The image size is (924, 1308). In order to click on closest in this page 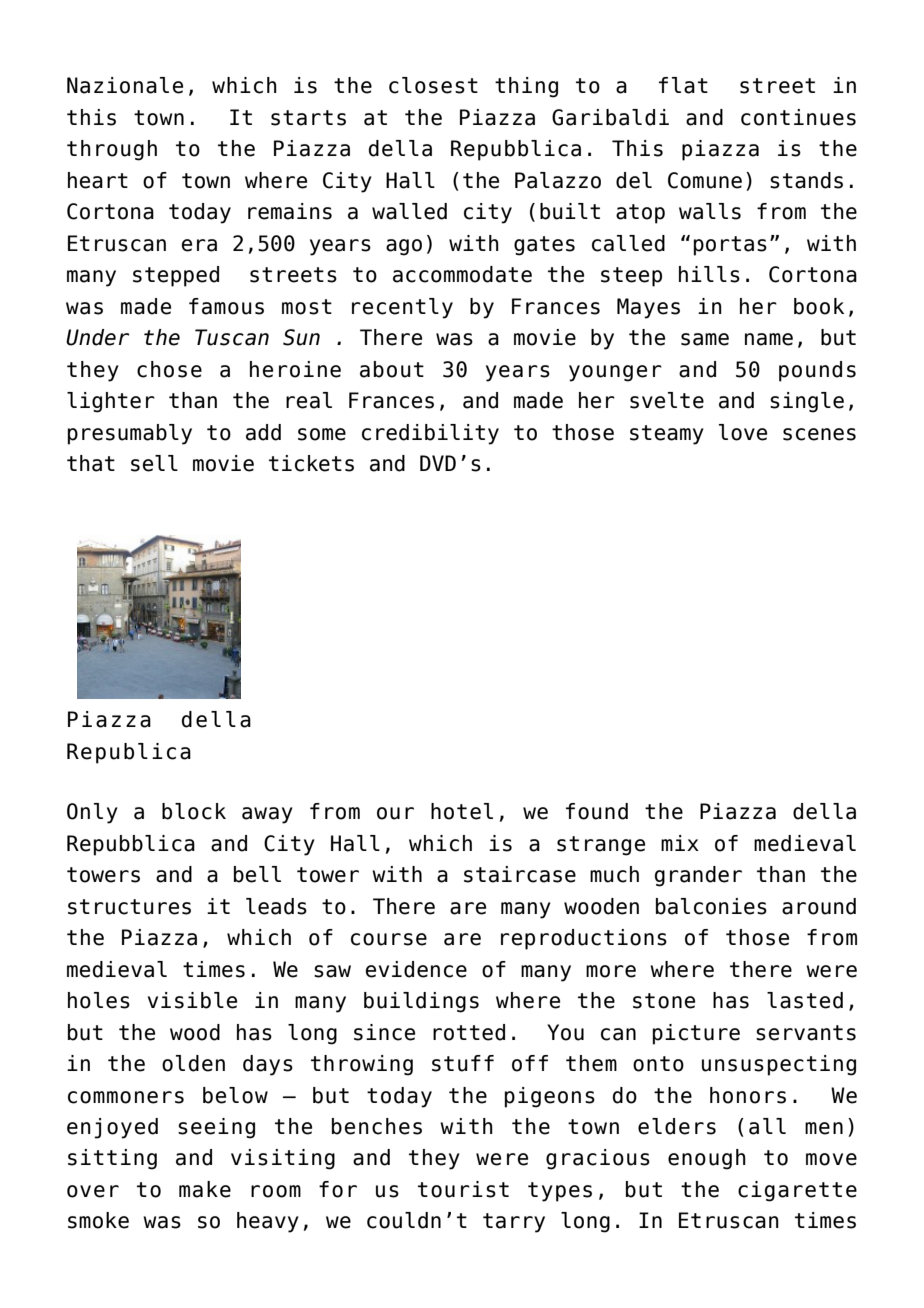, I will do `click(433, 85)`.
